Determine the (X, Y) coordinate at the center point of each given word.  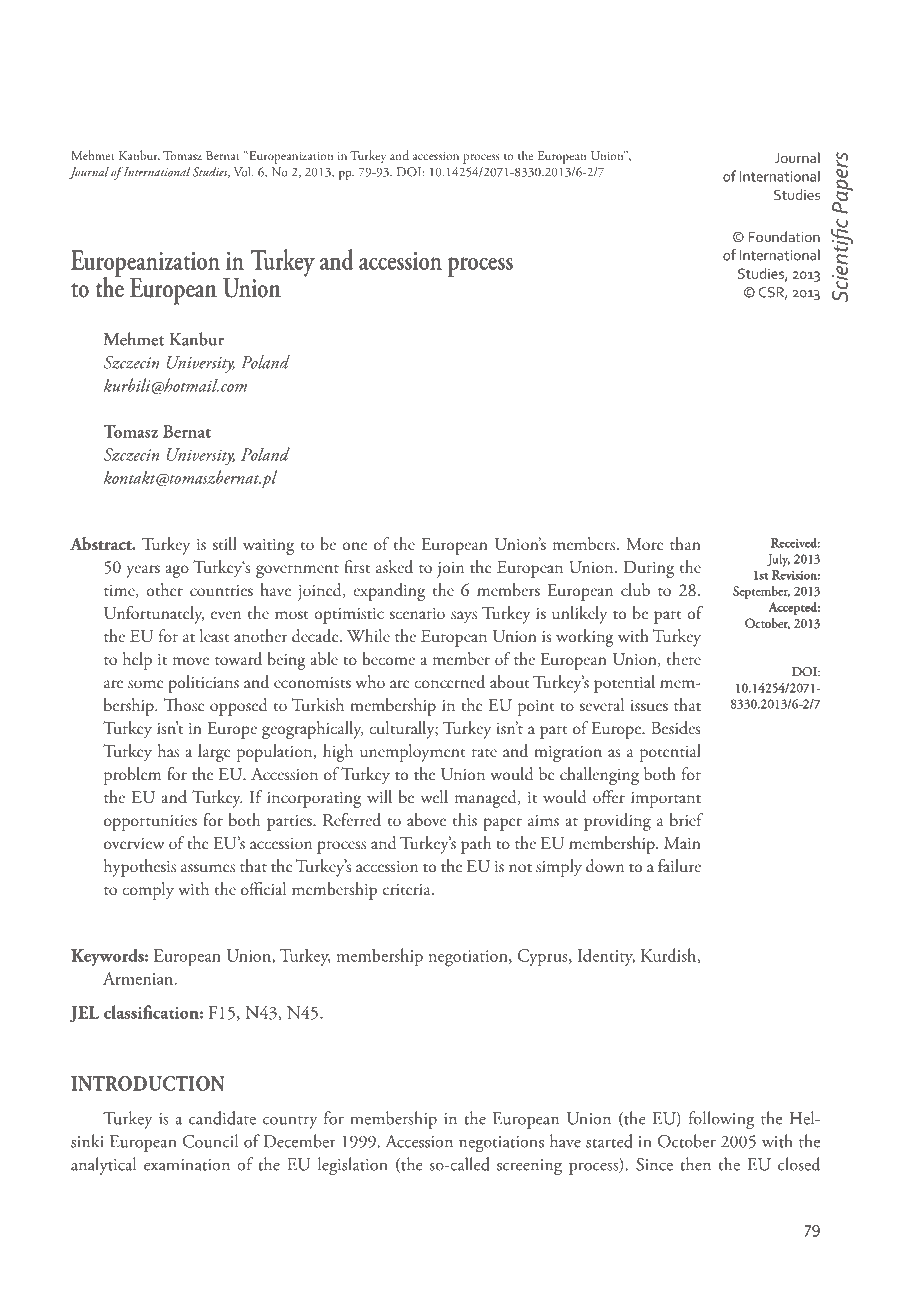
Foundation (784, 236)
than (685, 543)
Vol (243, 172)
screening (529, 1167)
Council (210, 1141)
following (721, 1120)
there (684, 658)
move (191, 661)
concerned (449, 682)
